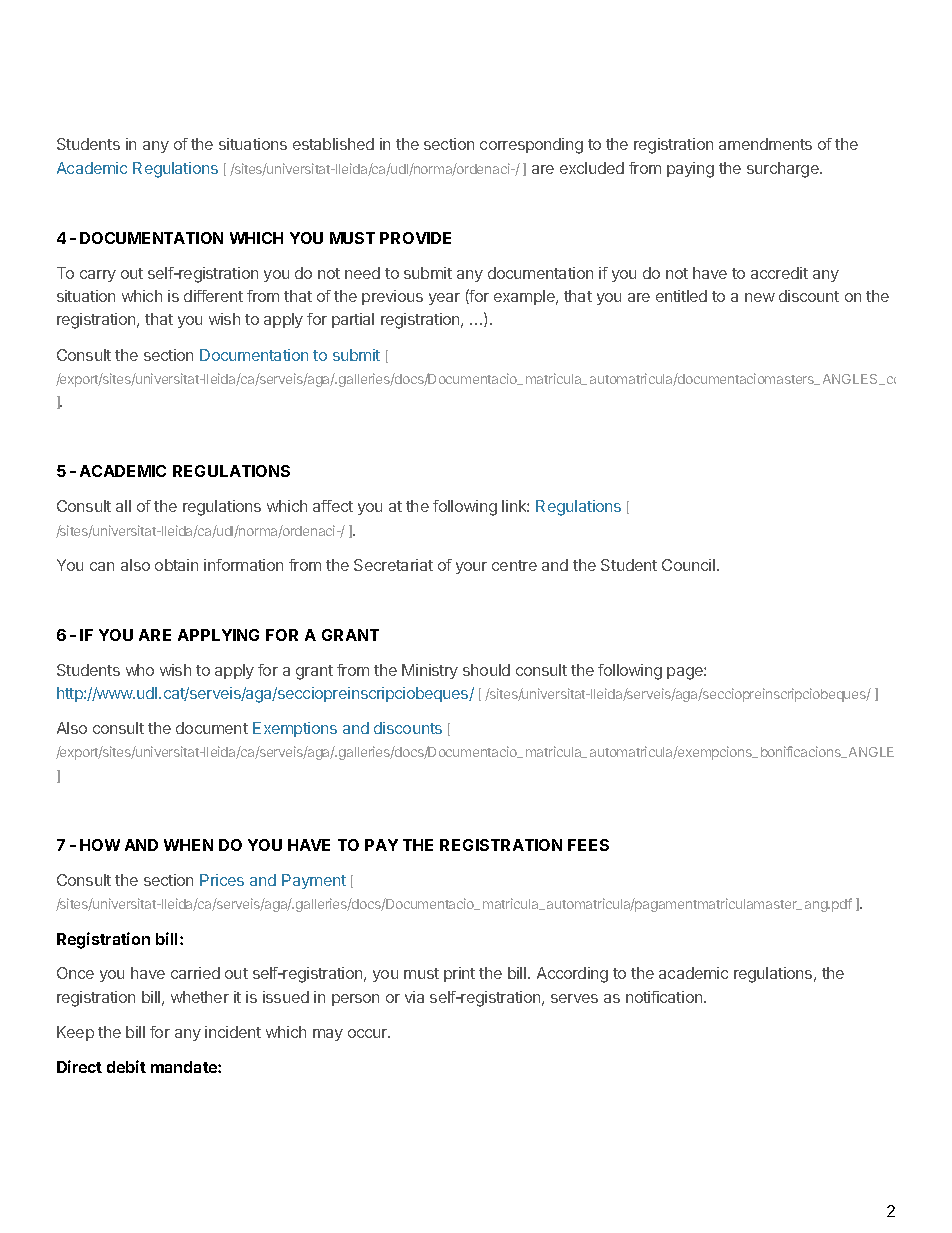 Image resolution: width=952 pixels, height=1233 pixels. I want to click on paying, so click(690, 170).
